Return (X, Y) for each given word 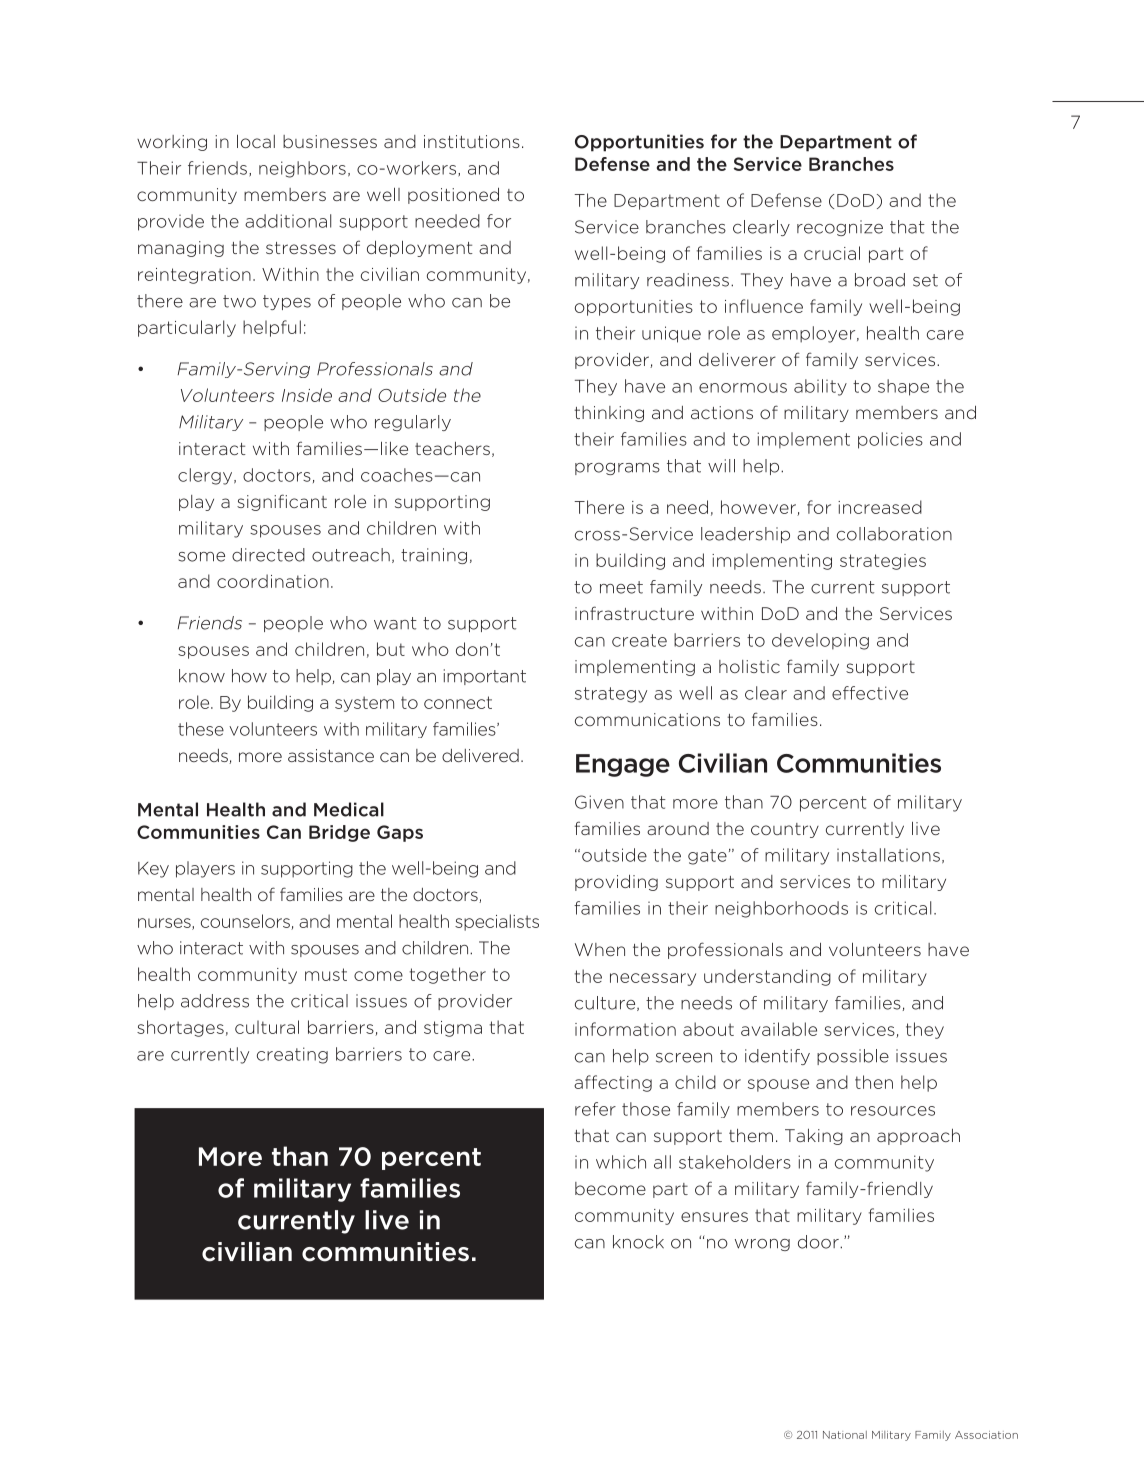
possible (853, 1057)
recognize (840, 228)
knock (638, 1242)
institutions (472, 141)
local (256, 141)
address (215, 1001)
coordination (273, 581)
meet (621, 587)
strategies (883, 562)
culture (606, 1003)
